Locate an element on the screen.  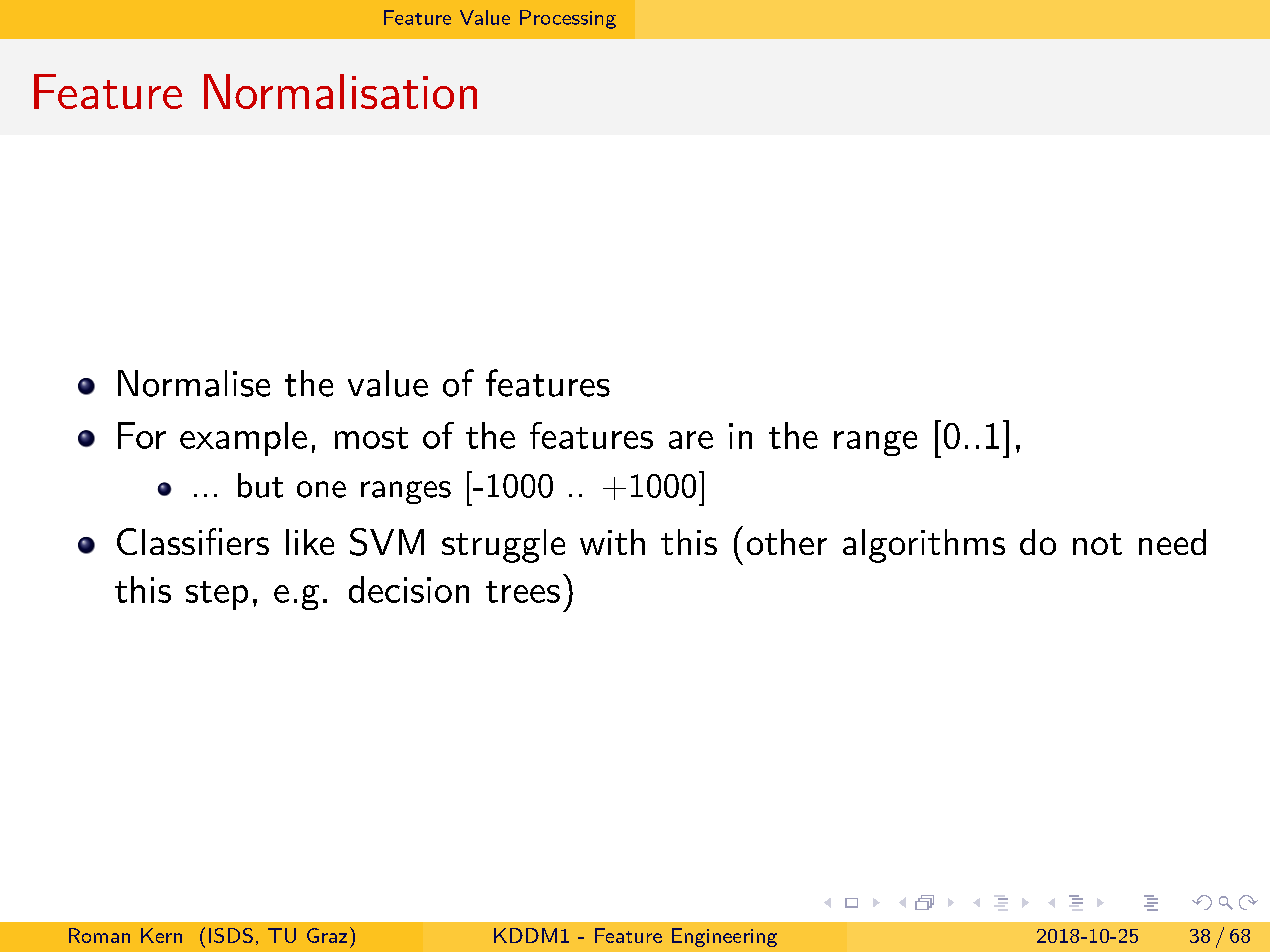
with is located at coordinates (612, 542).
